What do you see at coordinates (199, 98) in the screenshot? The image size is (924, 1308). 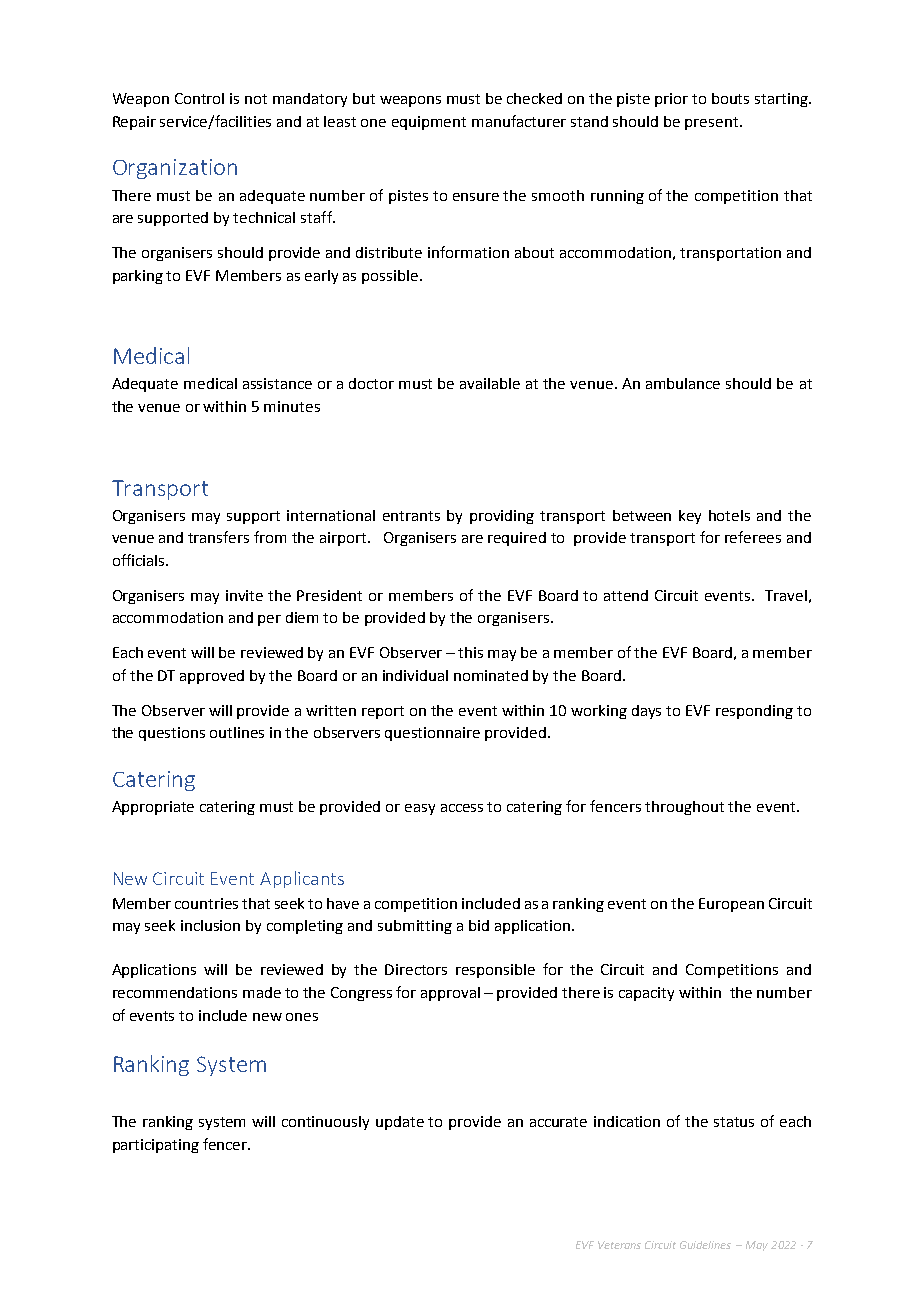 I see `Control` at bounding box center [199, 98].
